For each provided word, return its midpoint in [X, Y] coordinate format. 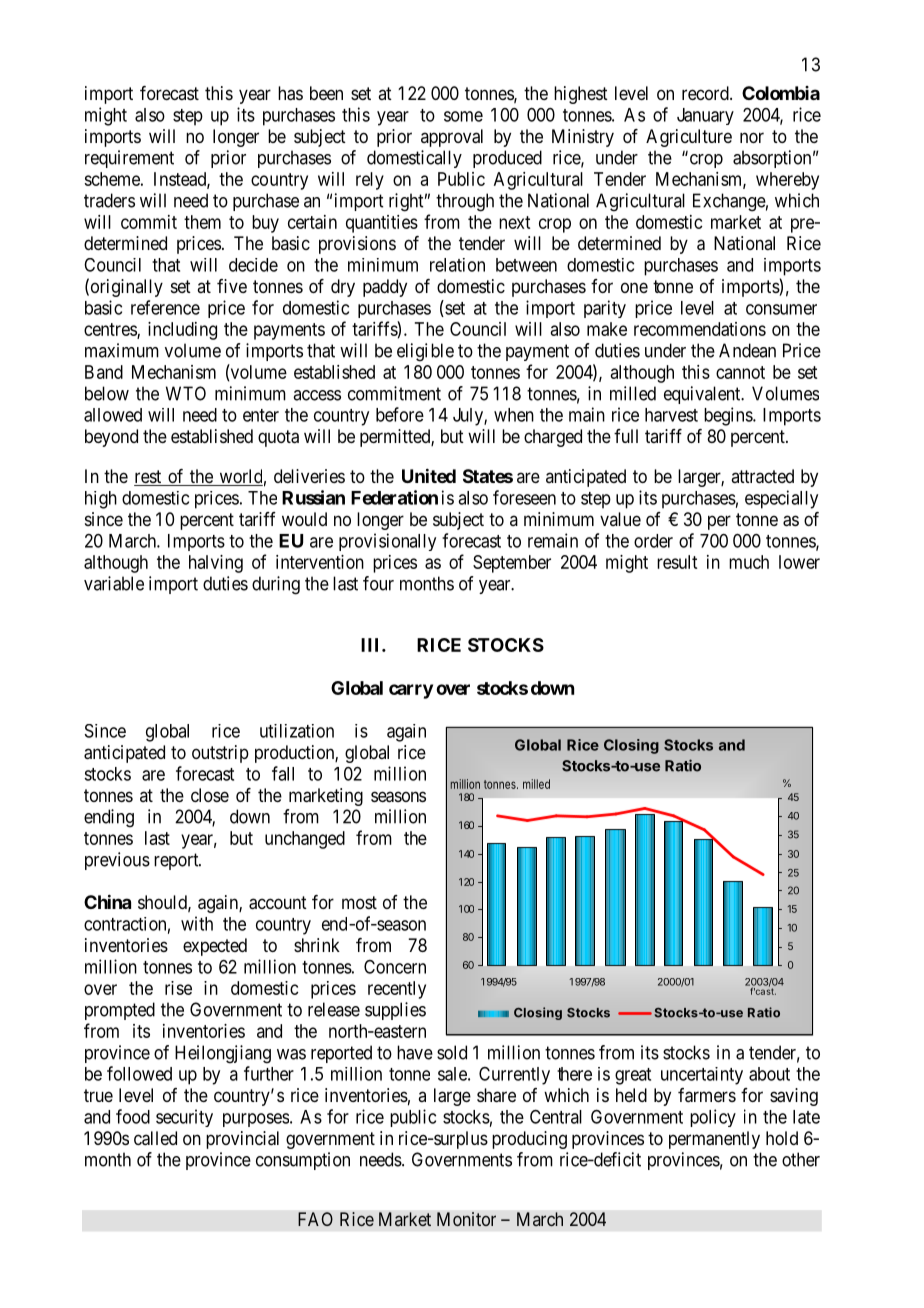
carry [411, 691]
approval [452, 138]
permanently [714, 1140]
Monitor [466, 1219]
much [749, 562]
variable [114, 583]
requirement [129, 159]
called [155, 1138]
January [705, 116]
